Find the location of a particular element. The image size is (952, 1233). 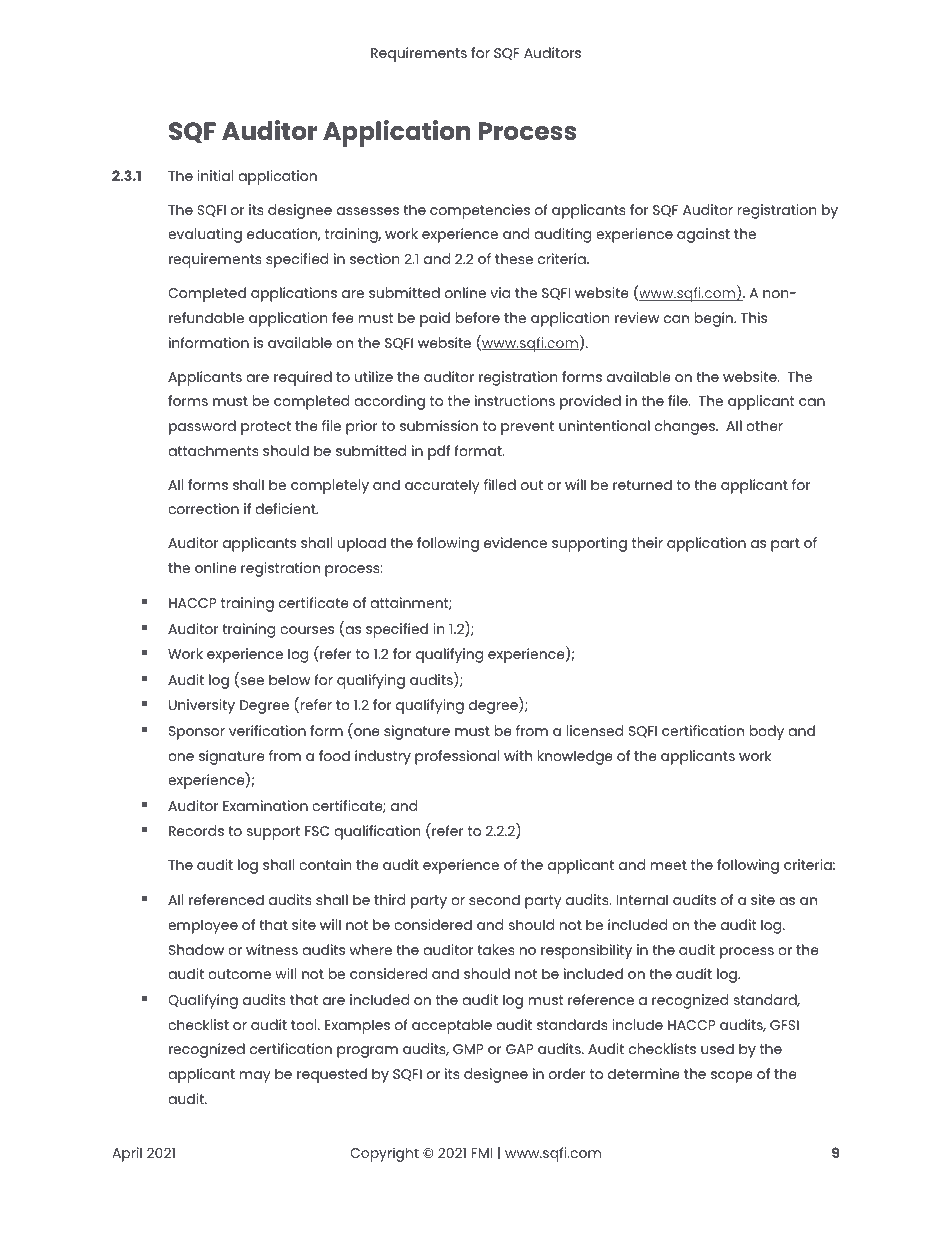

may is located at coordinates (255, 1077).
